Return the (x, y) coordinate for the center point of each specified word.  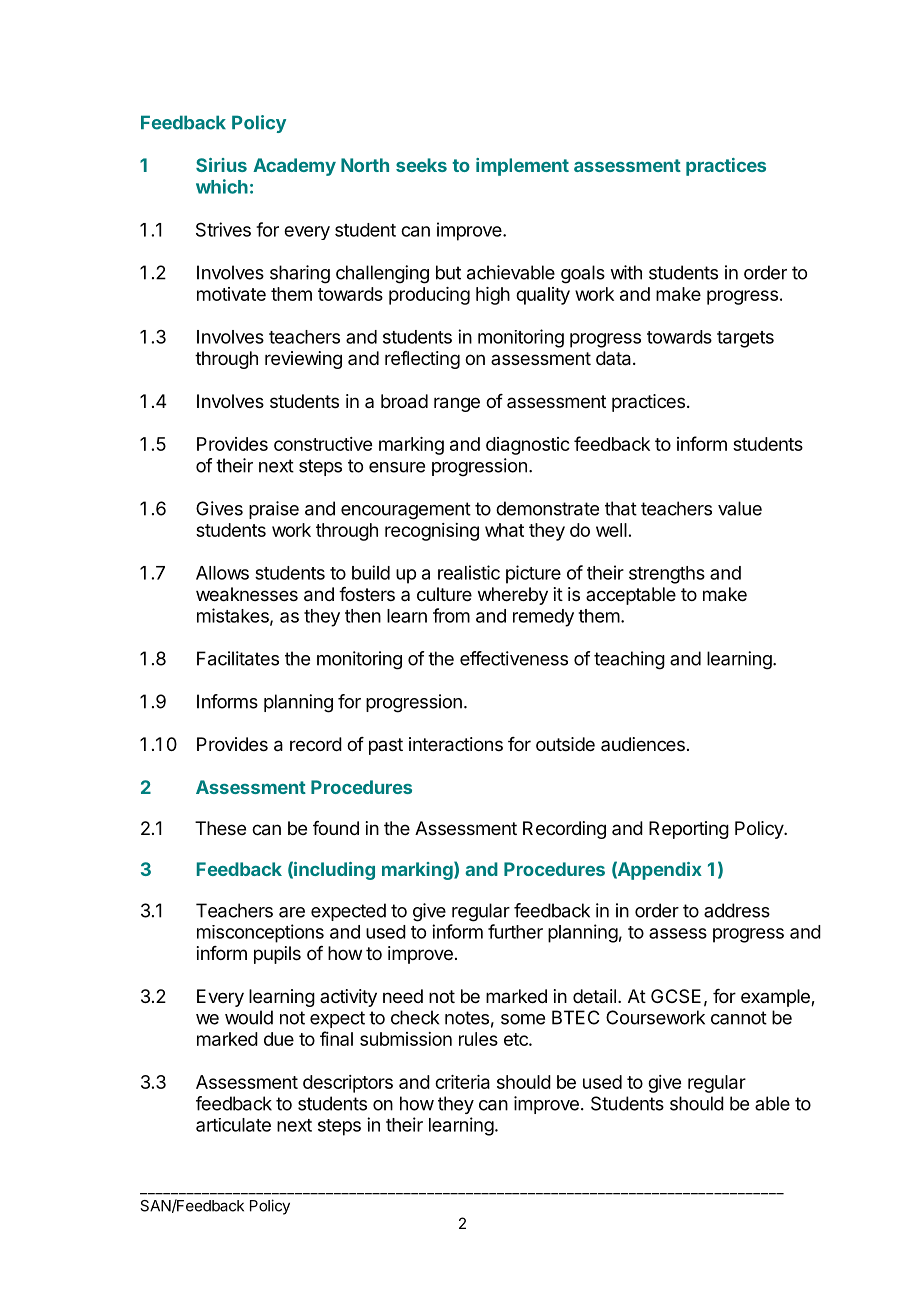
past (386, 746)
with (626, 272)
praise (274, 510)
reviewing (303, 360)
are (292, 912)
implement (522, 167)
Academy (294, 167)
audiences (643, 744)
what (504, 530)
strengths (667, 575)
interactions (456, 744)
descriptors (348, 1084)
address (737, 910)
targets (745, 339)
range (457, 404)
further (515, 931)
